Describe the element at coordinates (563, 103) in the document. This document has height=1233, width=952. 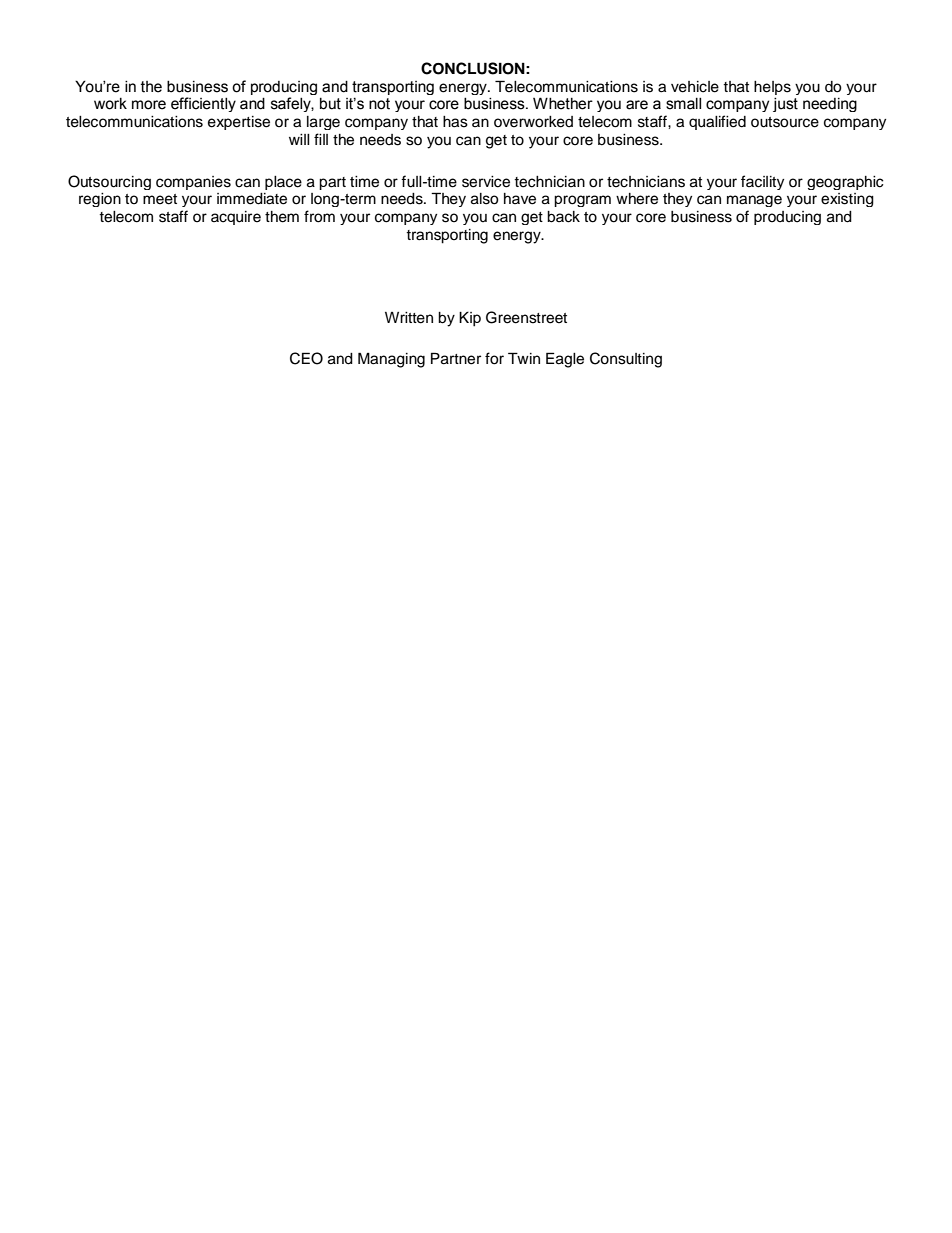
I see `Whether` at that location.
